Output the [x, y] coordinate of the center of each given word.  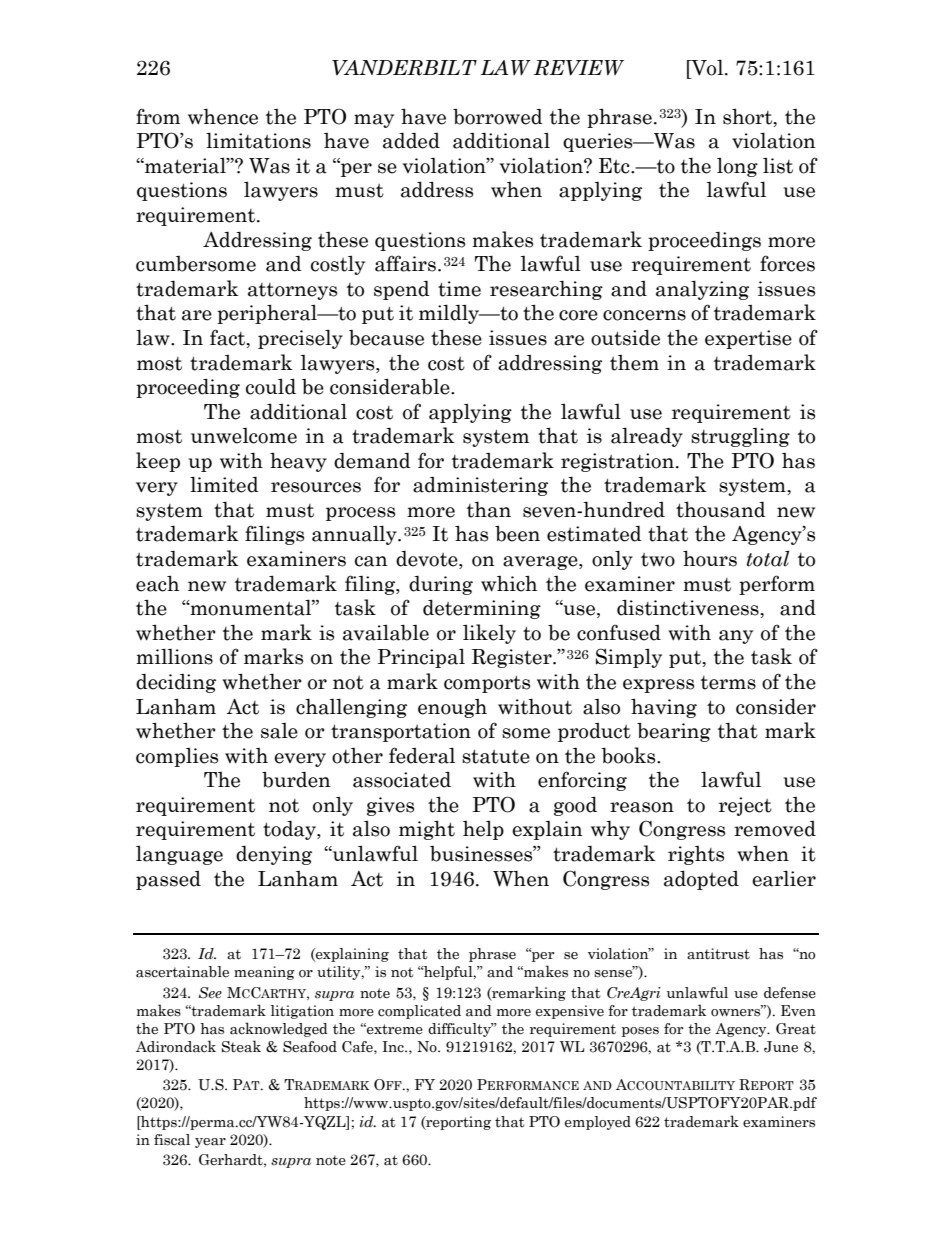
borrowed [498, 117]
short [749, 116]
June [781, 1047]
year [210, 1143]
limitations [258, 140]
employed [598, 1123]
